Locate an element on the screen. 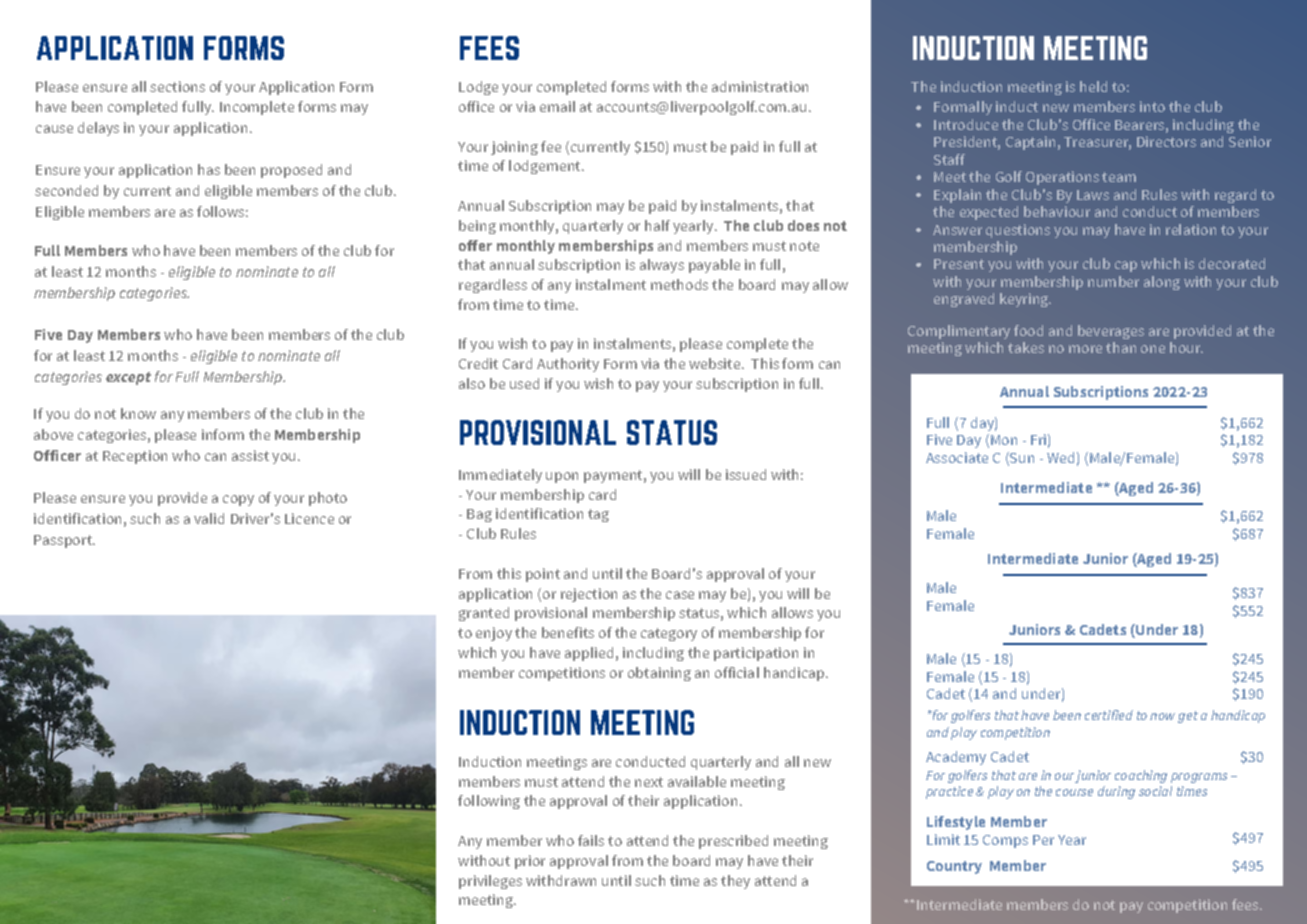  email is located at coordinates (557, 106).
